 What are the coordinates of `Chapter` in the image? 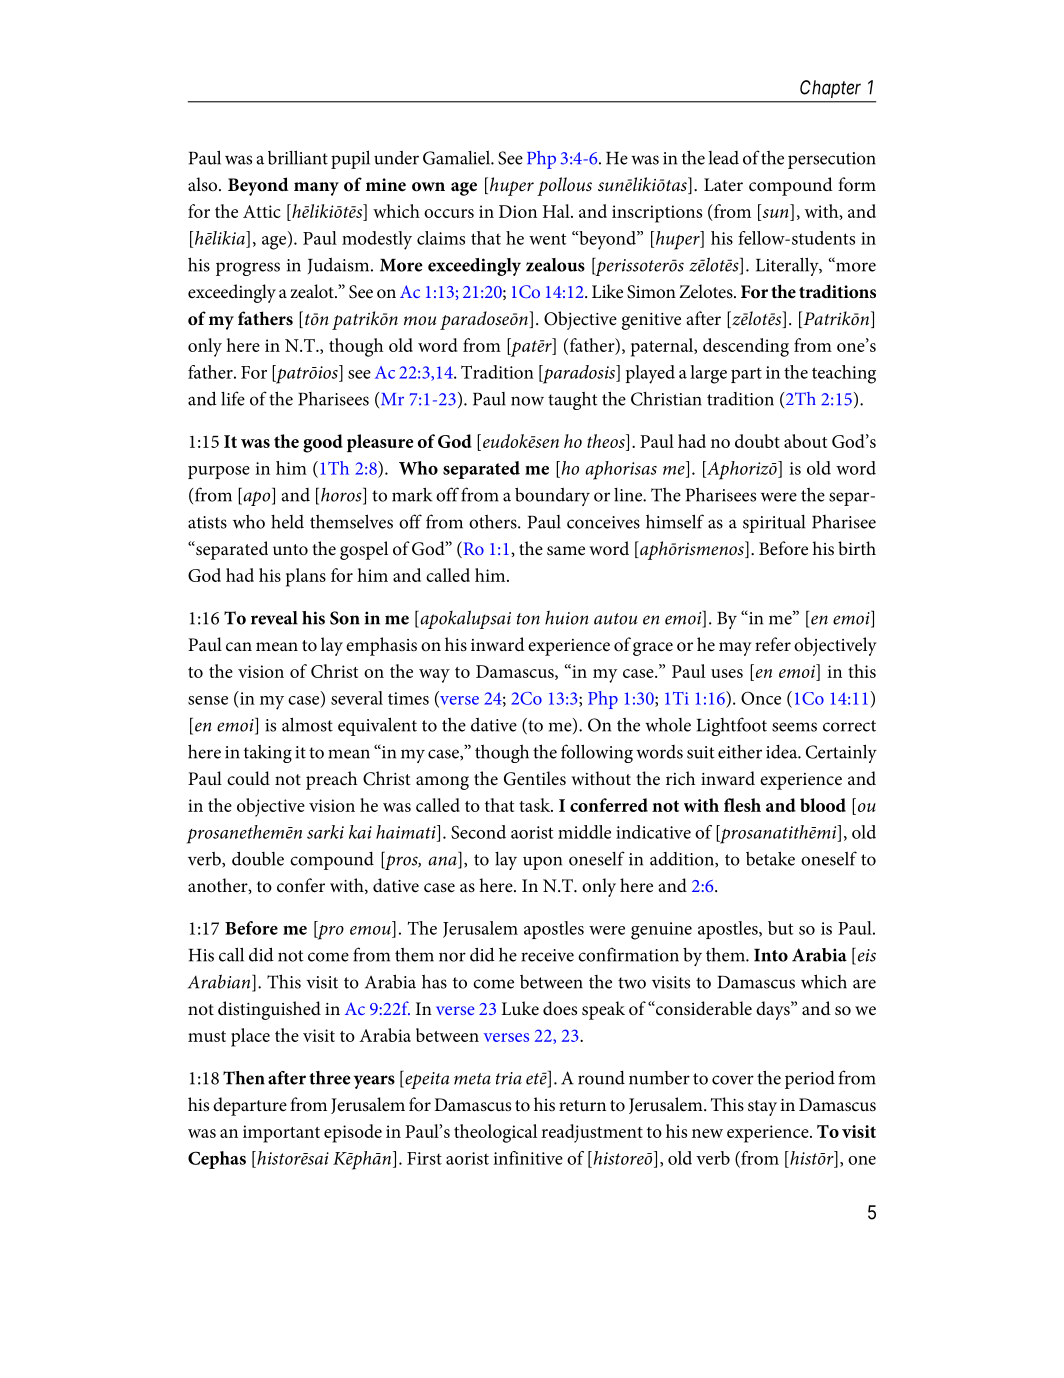 It's located at (830, 89).
